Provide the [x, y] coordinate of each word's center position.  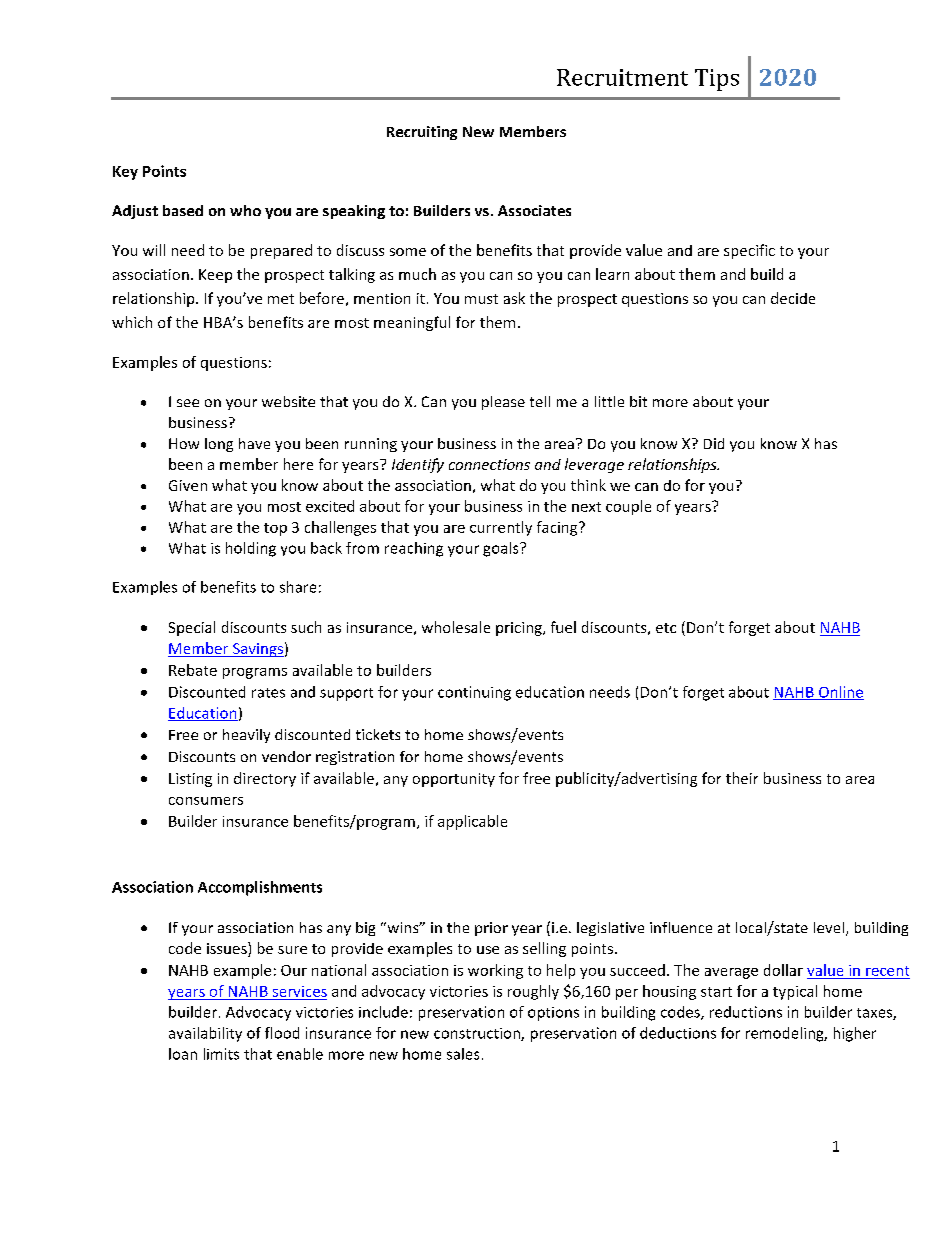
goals [502, 549]
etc [666, 628]
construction [478, 1034]
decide [793, 298]
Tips [717, 80]
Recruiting [422, 133]
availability [205, 1034]
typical [795, 992]
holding [251, 549]
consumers [206, 801]
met [281, 299]
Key [125, 173]
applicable [472, 822]
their [742, 778]
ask [514, 298]
